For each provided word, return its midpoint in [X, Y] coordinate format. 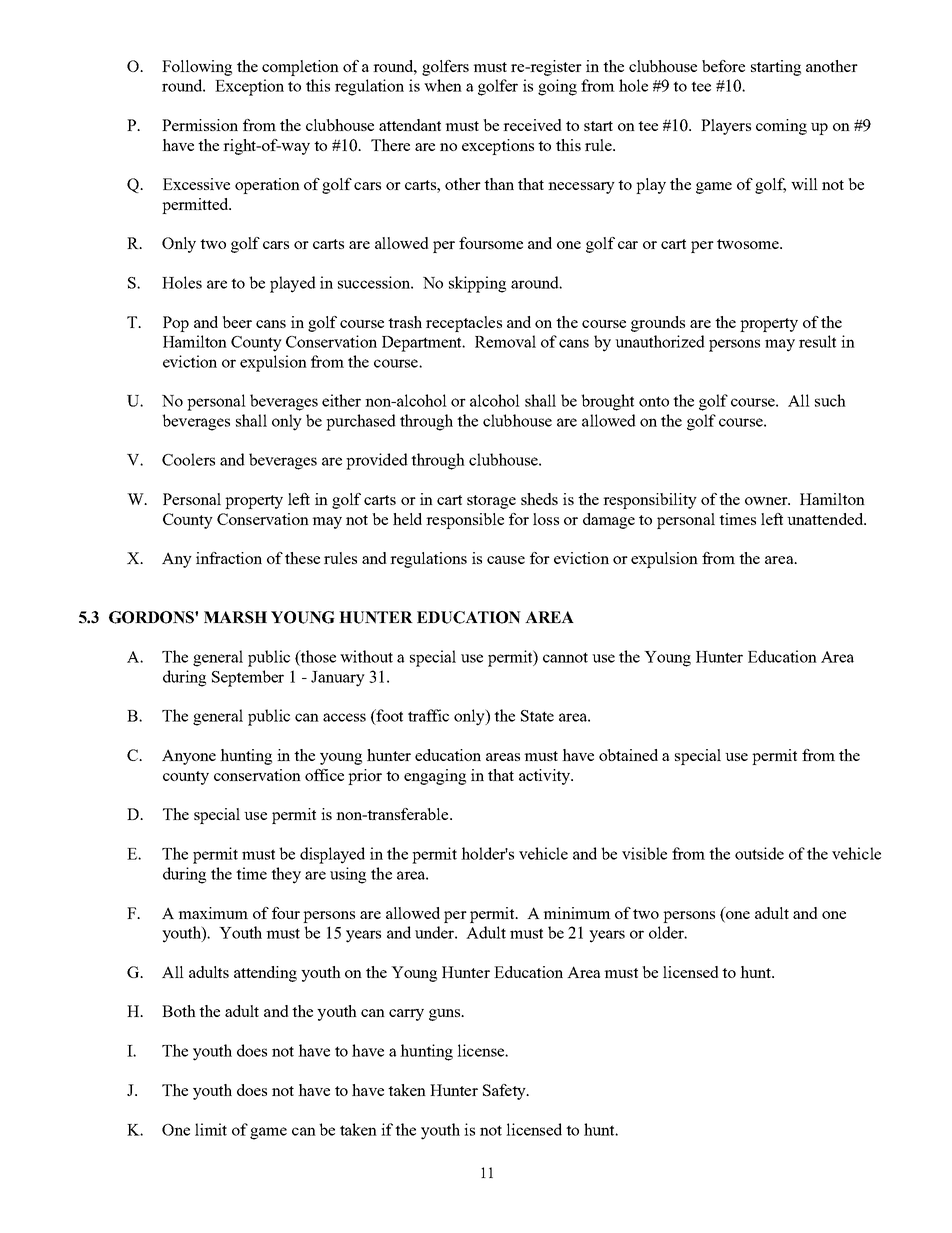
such [830, 400]
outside [759, 853]
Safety [505, 1092]
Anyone [189, 757]
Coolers [188, 459]
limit [211, 1129]
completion [300, 68]
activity [545, 777]
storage [491, 502]
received [532, 125]
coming [781, 127]
